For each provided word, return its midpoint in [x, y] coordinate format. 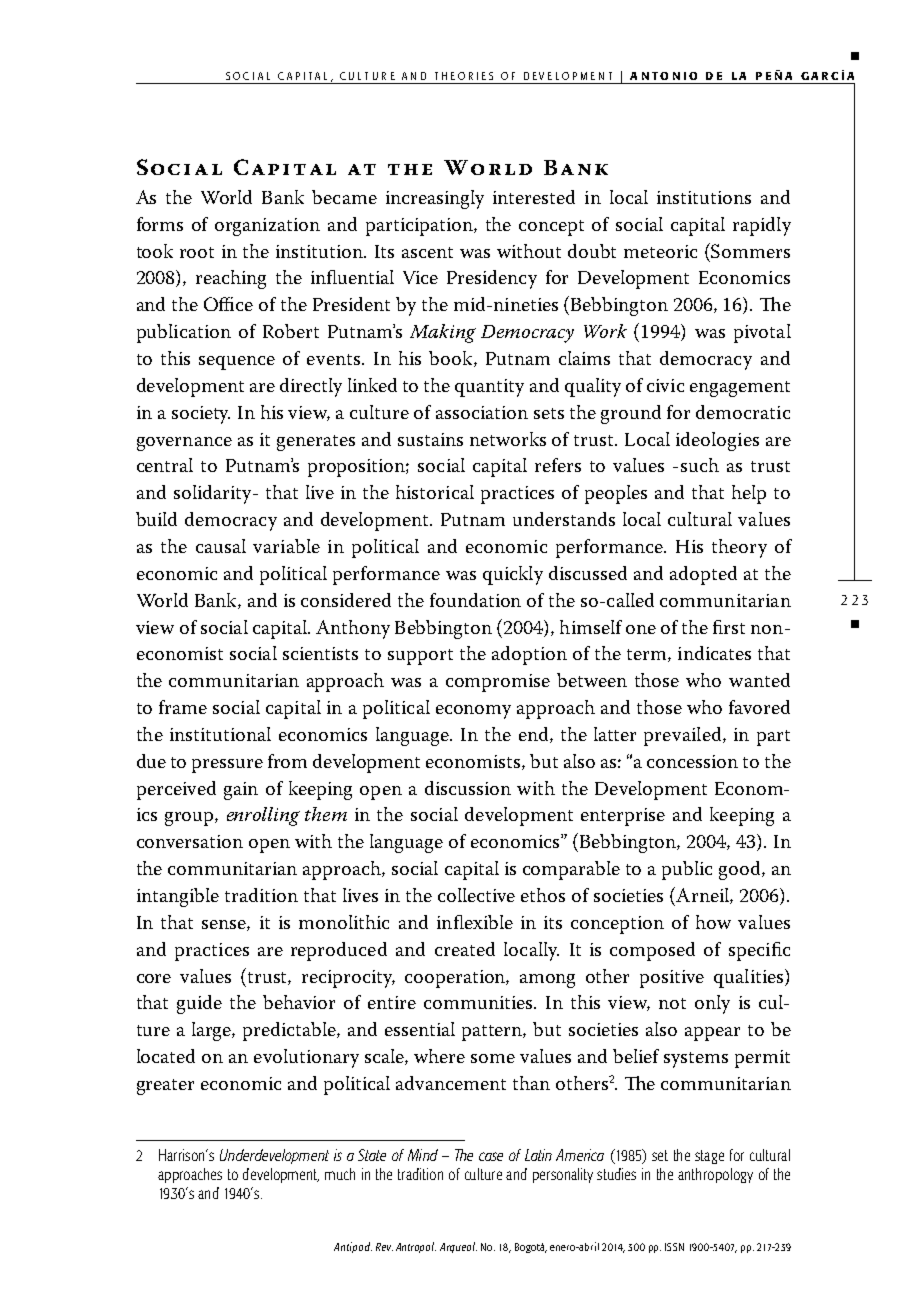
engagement [740, 389]
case [491, 1156]
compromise [498, 683]
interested [534, 197]
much [340, 1174]
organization [267, 227]
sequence [237, 363]
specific [759, 951]
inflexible [475, 922]
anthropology [715, 1175]
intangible [178, 897]
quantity [489, 388]
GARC [819, 76]
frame [183, 707]
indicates [714, 653]
